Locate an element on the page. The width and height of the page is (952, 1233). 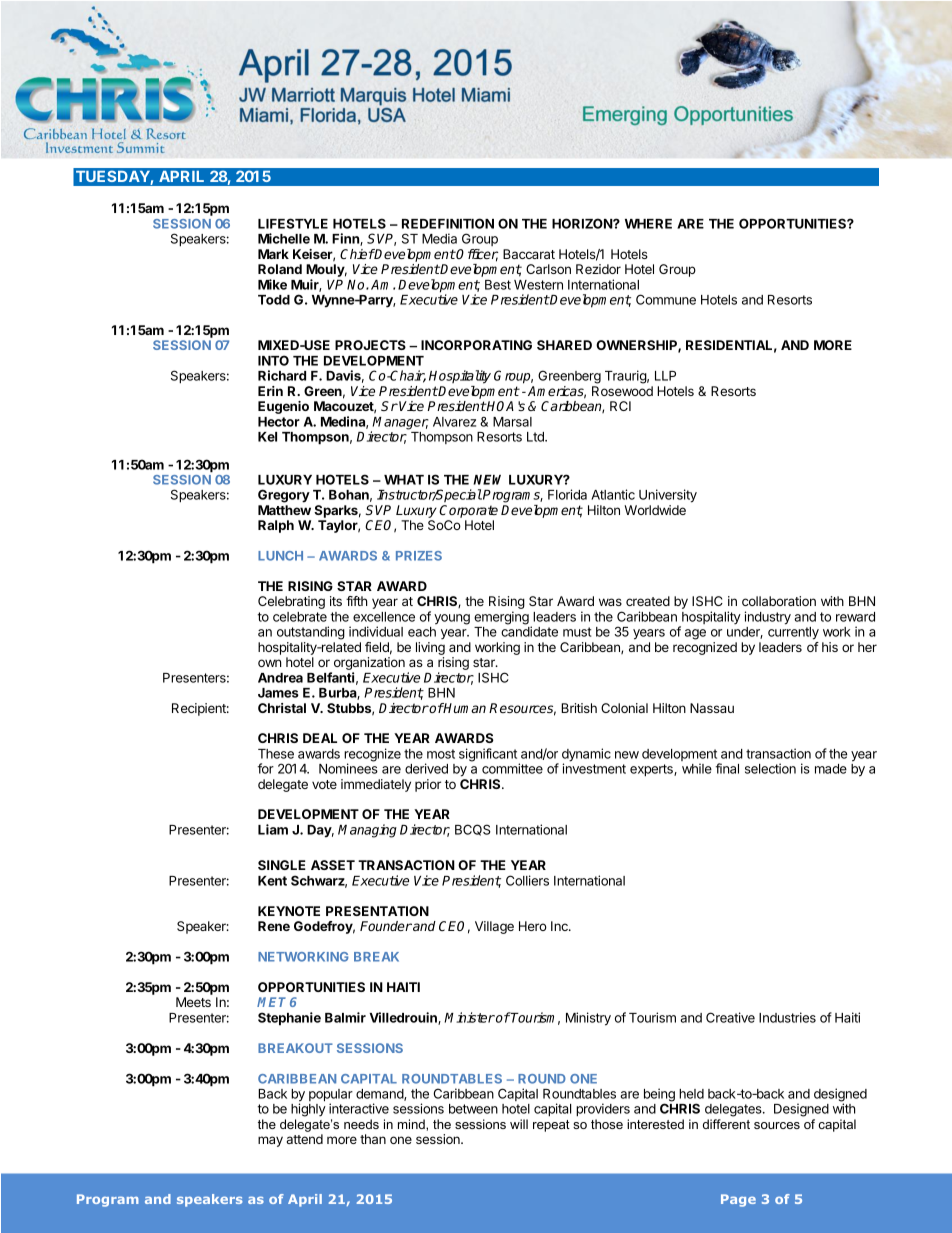
James is located at coordinates (278, 693).
